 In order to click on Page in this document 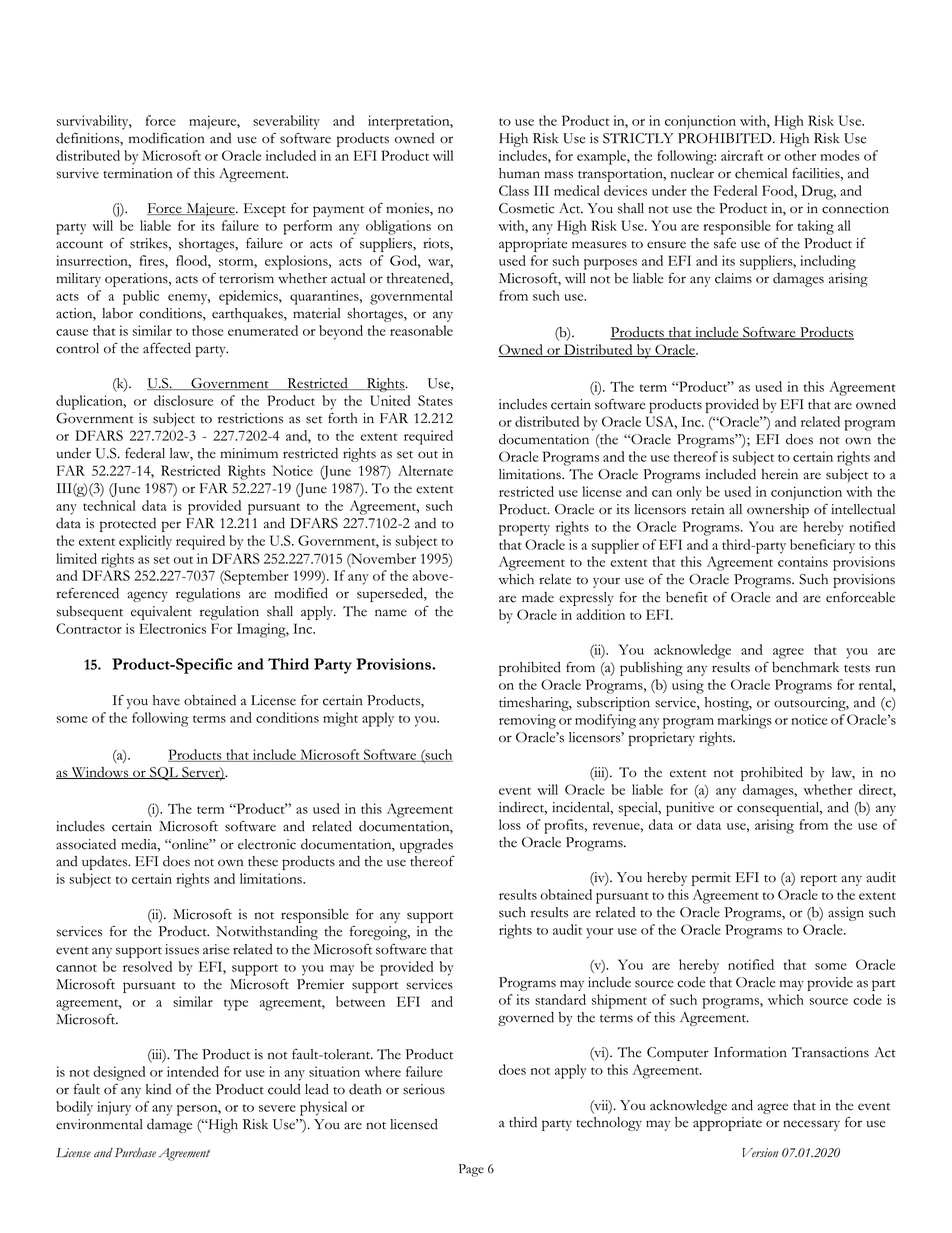, I will do `click(471, 1170)`.
